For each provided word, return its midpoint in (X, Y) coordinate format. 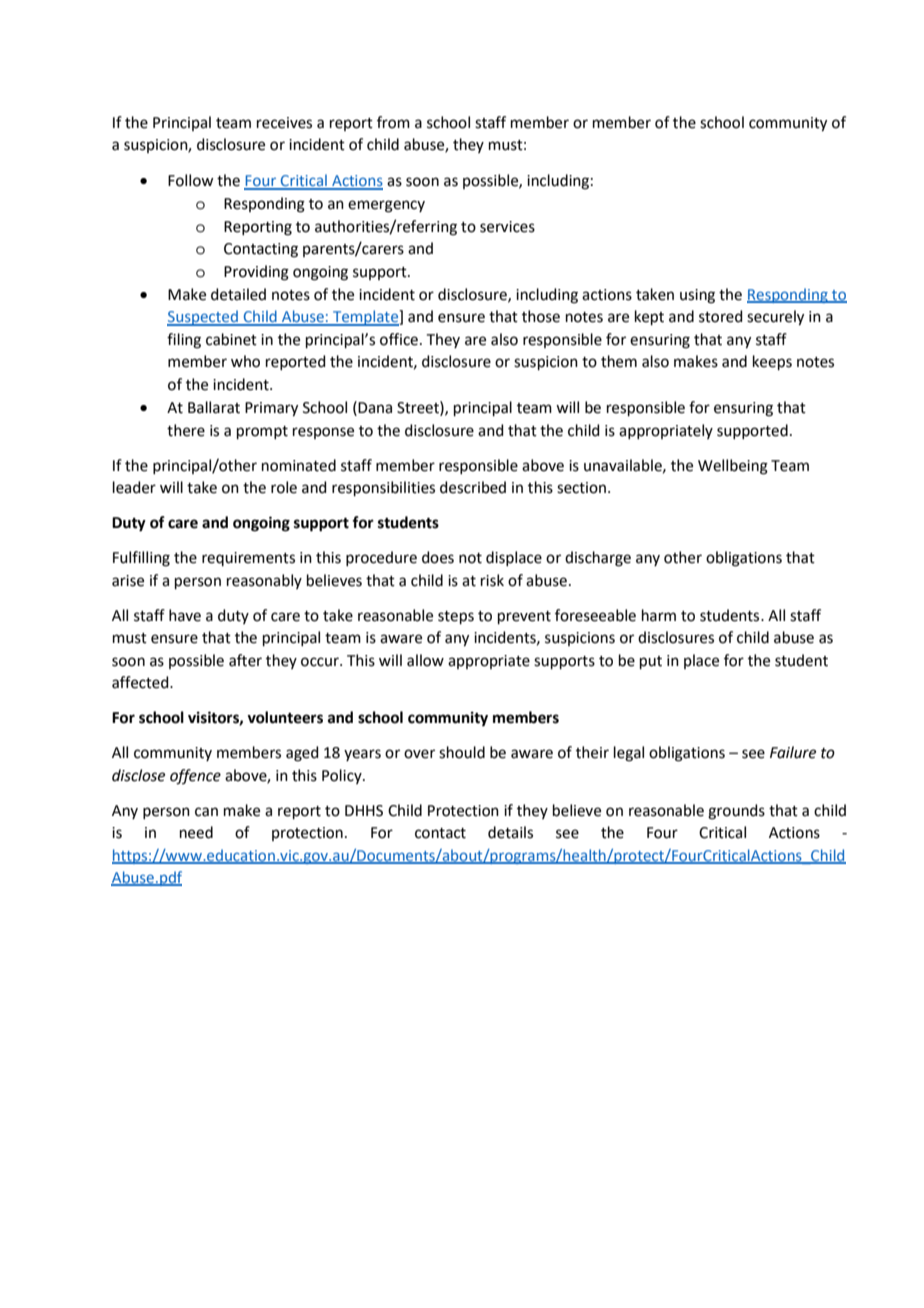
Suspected (203, 318)
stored (721, 316)
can (206, 812)
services (507, 227)
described (473, 487)
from (393, 122)
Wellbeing (733, 467)
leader (134, 487)
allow (425, 660)
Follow (190, 180)
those (541, 316)
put (651, 662)
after (245, 660)
